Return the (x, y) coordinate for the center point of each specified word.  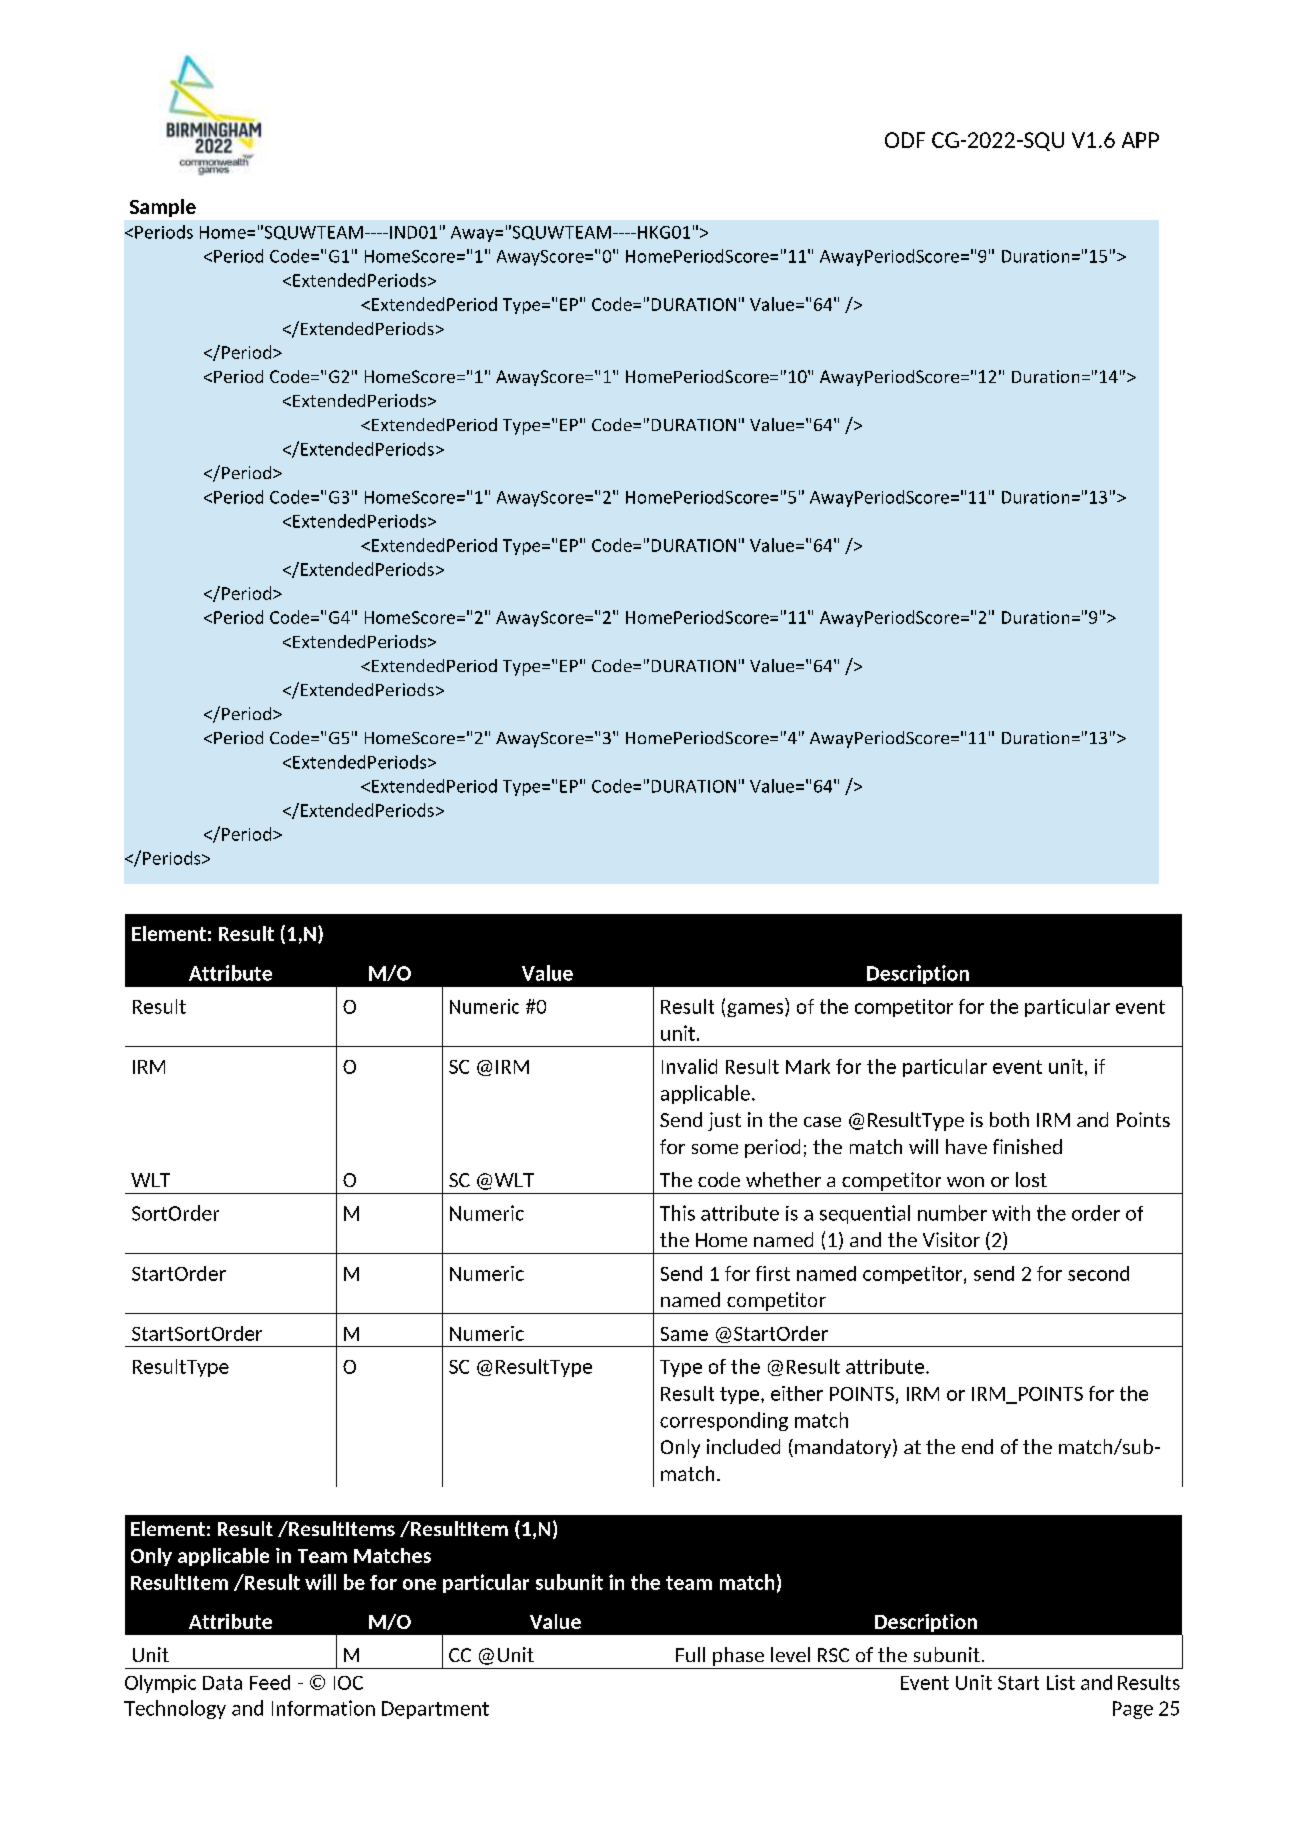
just (724, 1121)
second (1098, 1273)
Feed (270, 1682)
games (756, 1010)
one (419, 1584)
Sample (163, 208)
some (715, 1149)
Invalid (689, 1066)
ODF (905, 140)
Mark (808, 1066)
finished (1027, 1146)
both (1009, 1119)
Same (684, 1334)
